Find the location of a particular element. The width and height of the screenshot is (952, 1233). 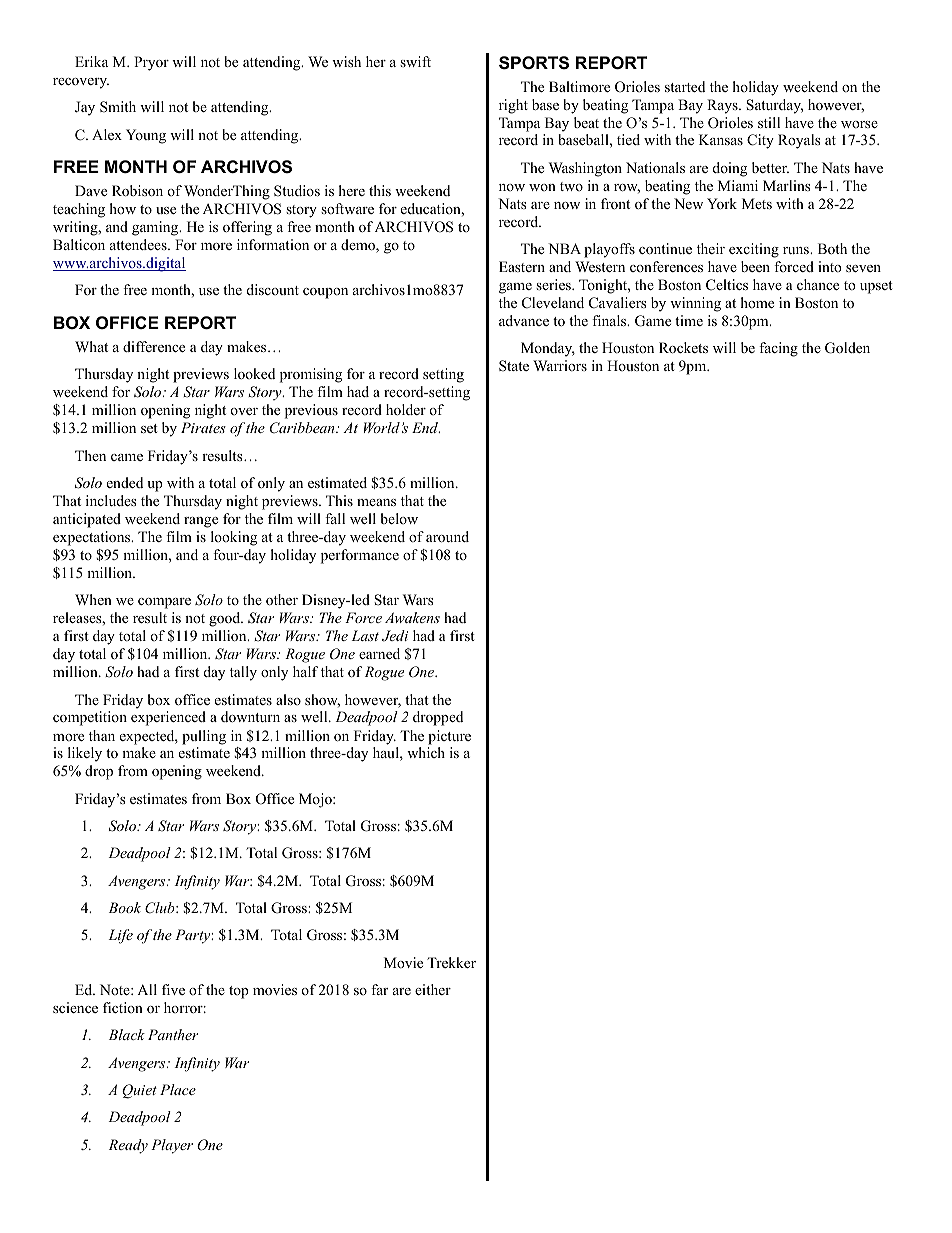

still is located at coordinates (769, 122).
